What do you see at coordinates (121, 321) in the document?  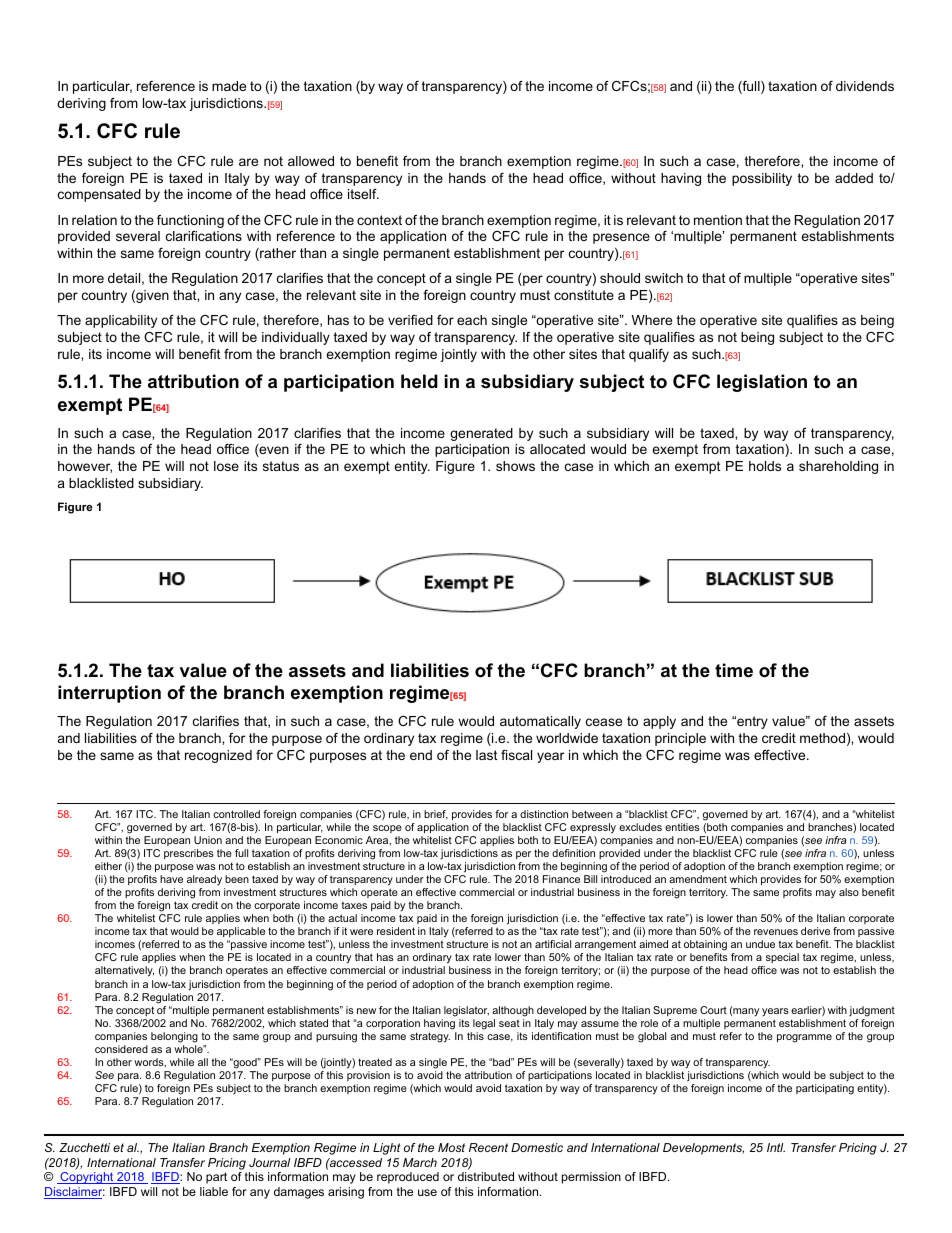 I see `applicability` at bounding box center [121, 321].
